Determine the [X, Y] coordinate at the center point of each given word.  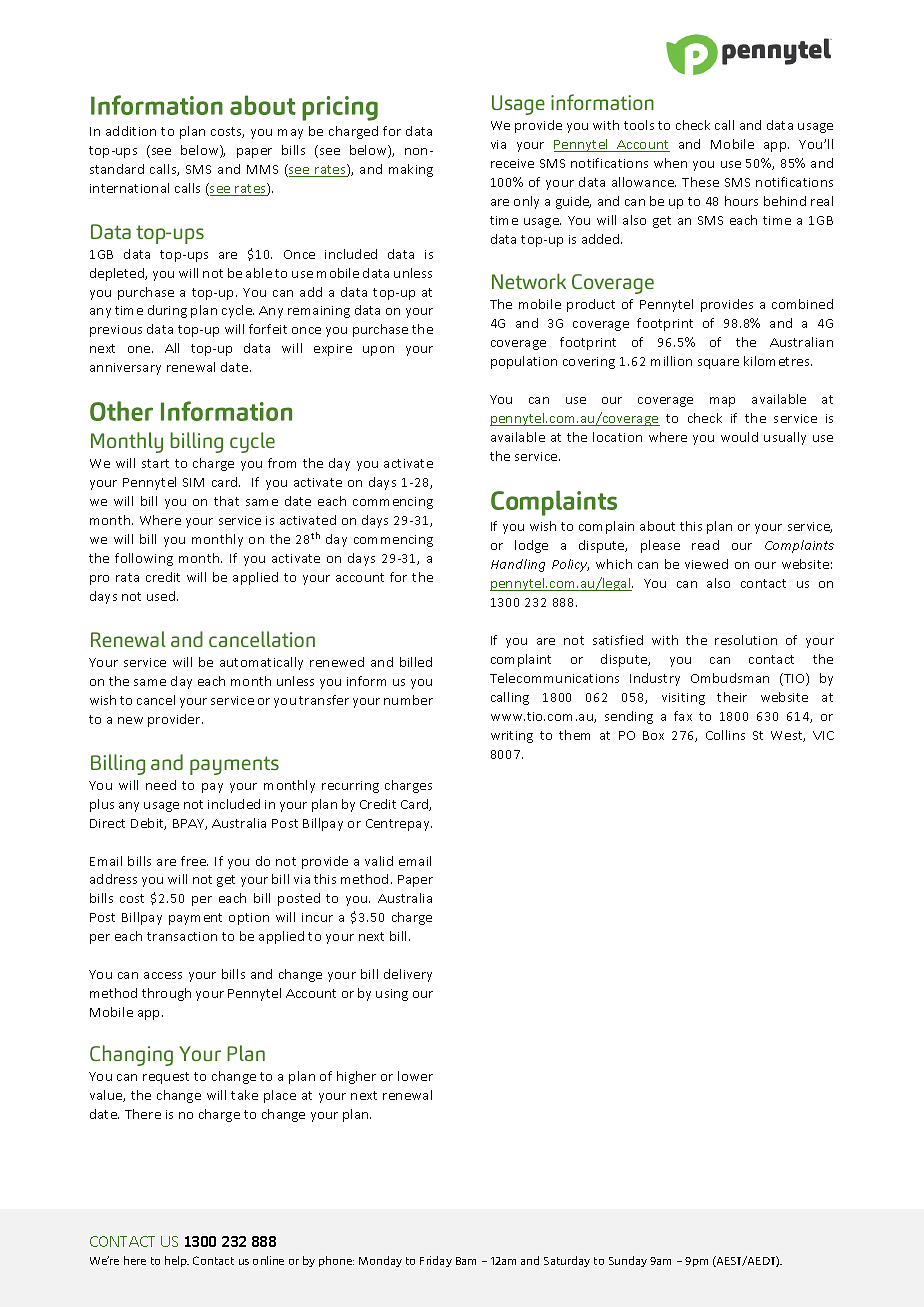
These [700, 182]
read [705, 545]
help [177, 1261]
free [194, 861]
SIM [193, 482]
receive [512, 163]
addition [131, 131]
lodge [531, 546]
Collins [725, 735]
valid [379, 861]
